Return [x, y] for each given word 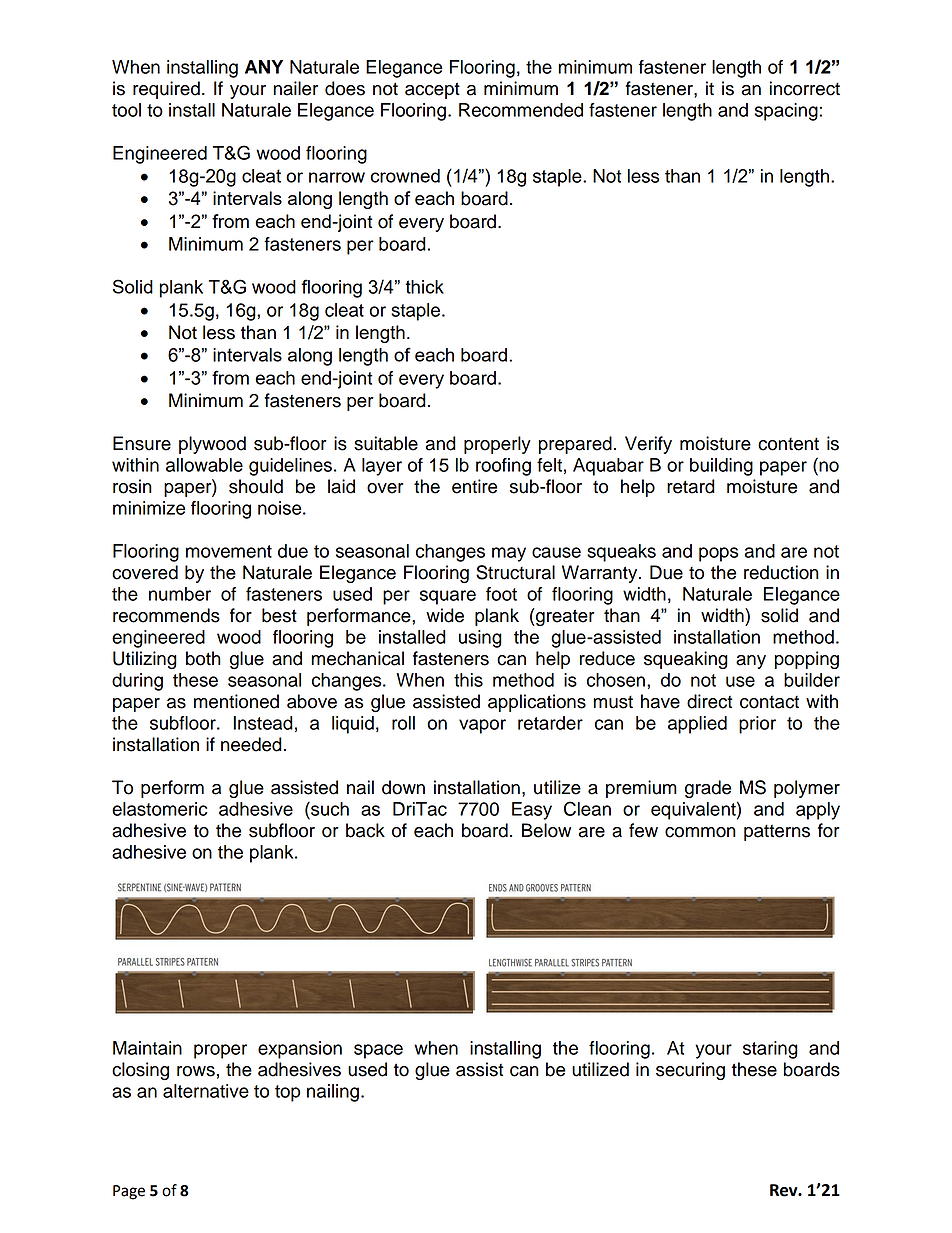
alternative [206, 1091]
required [166, 90]
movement [229, 551]
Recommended [521, 110]
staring [770, 1050]
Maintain [147, 1048]
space [378, 1051]
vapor [482, 726]
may [509, 554]
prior [757, 725]
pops [718, 554]
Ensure [142, 443]
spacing [786, 112]
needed [251, 744]
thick [424, 287]
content [788, 444]
